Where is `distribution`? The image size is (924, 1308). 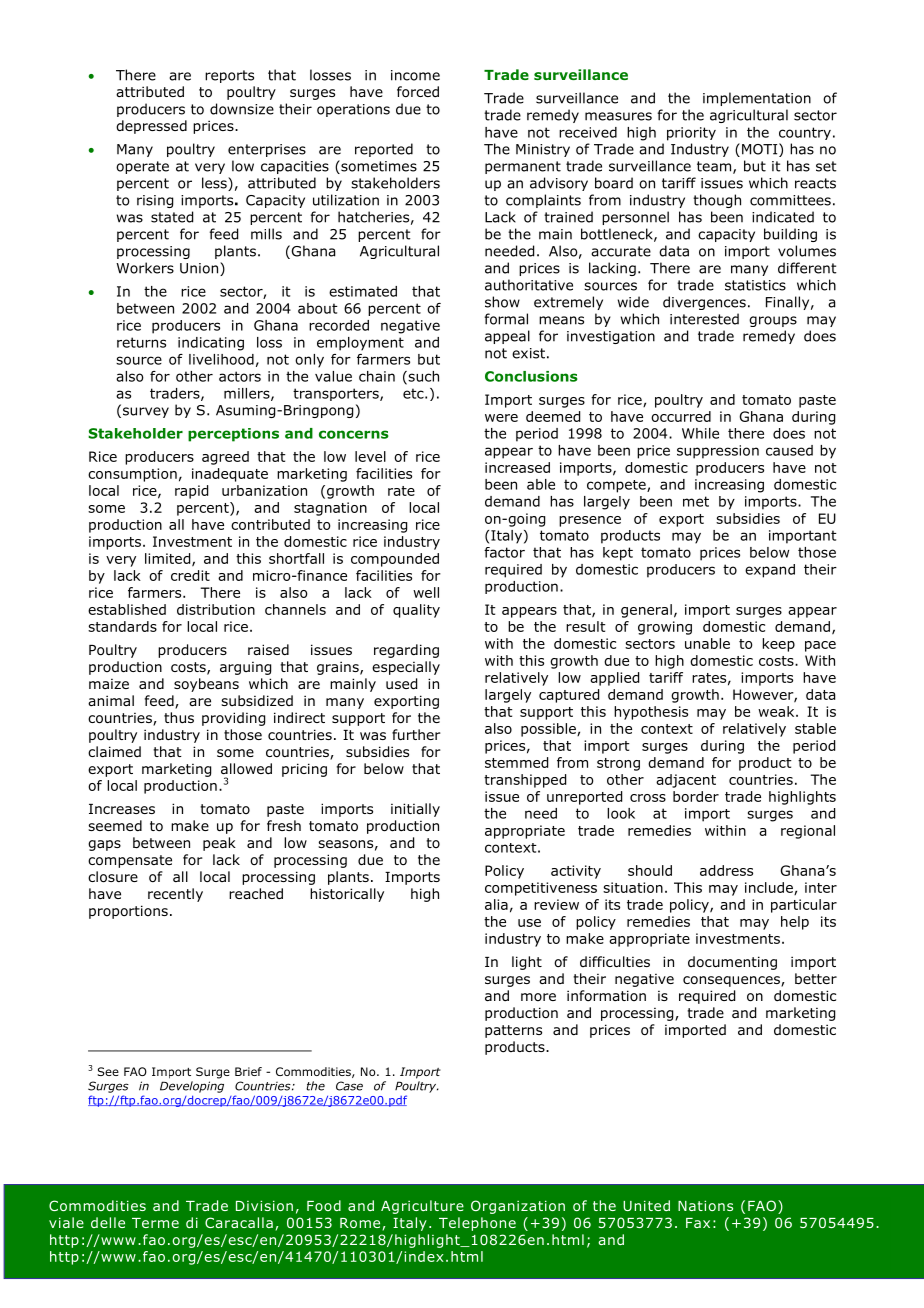 distribution is located at coordinates (216, 609).
